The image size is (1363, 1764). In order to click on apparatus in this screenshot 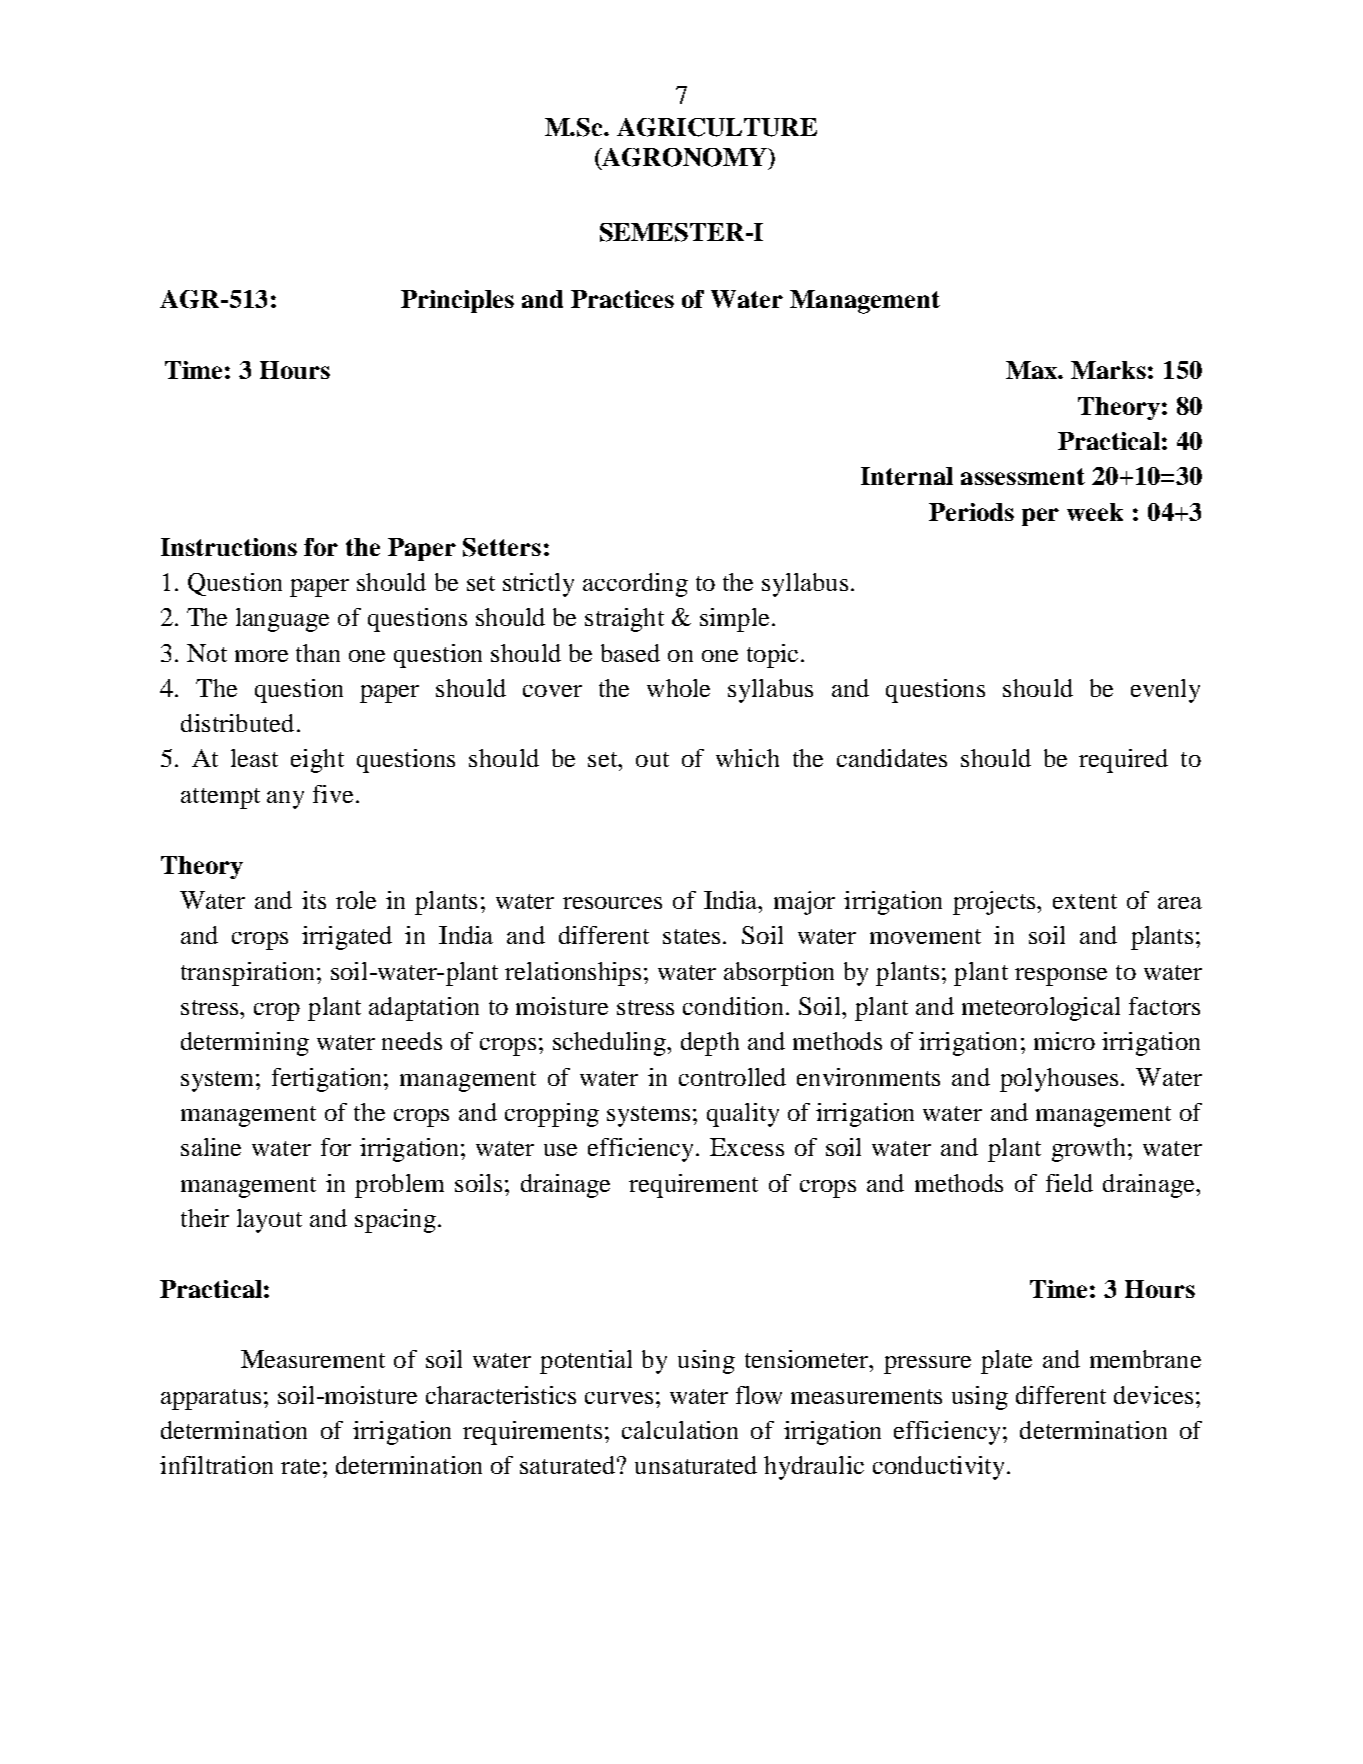, I will do `click(211, 1399)`.
